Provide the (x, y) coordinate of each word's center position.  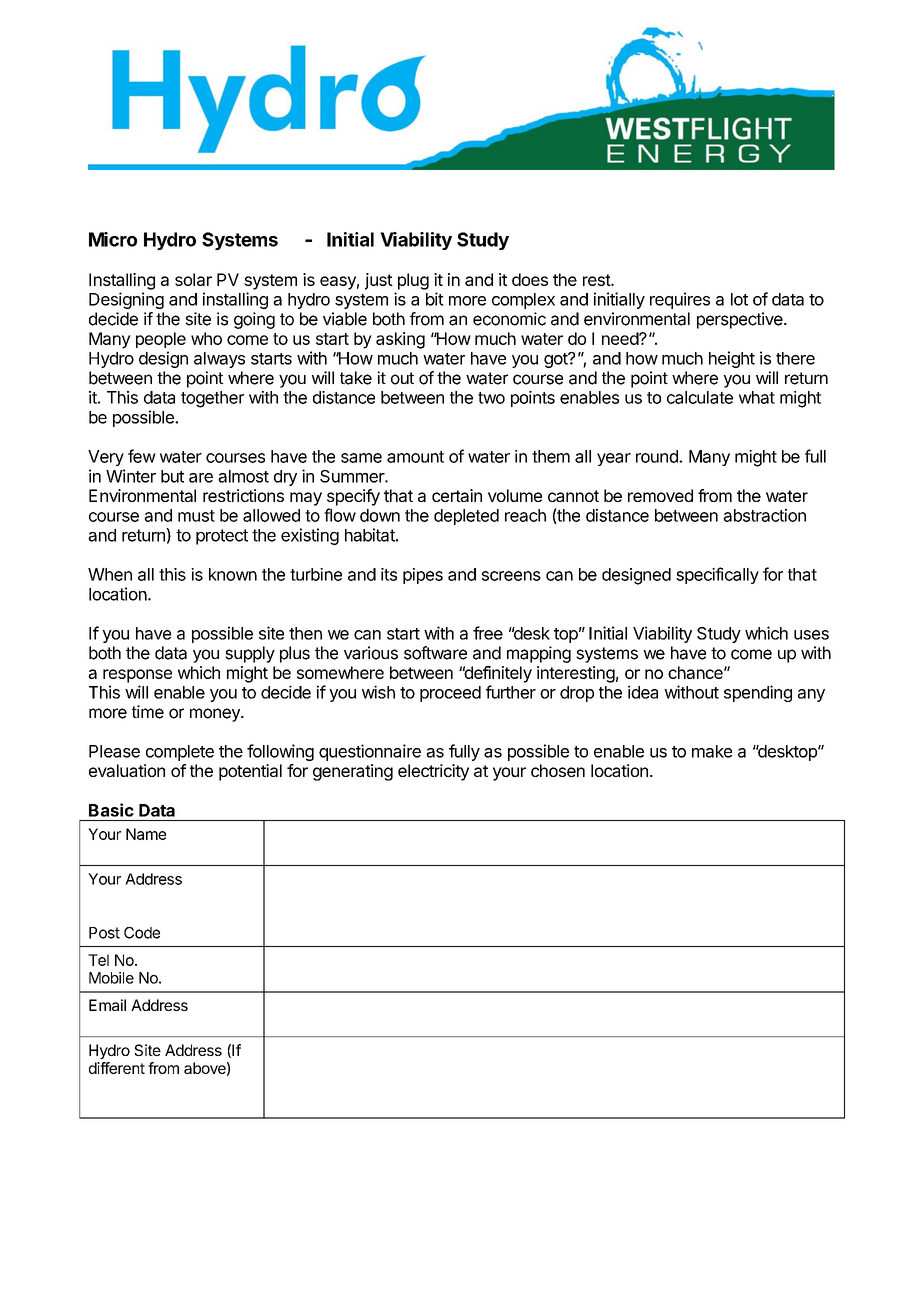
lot (739, 299)
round (658, 456)
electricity (433, 772)
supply (250, 654)
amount (415, 457)
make (712, 751)
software (435, 653)
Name (146, 834)
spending (758, 693)
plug (413, 281)
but (172, 476)
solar (193, 279)
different (117, 1068)
